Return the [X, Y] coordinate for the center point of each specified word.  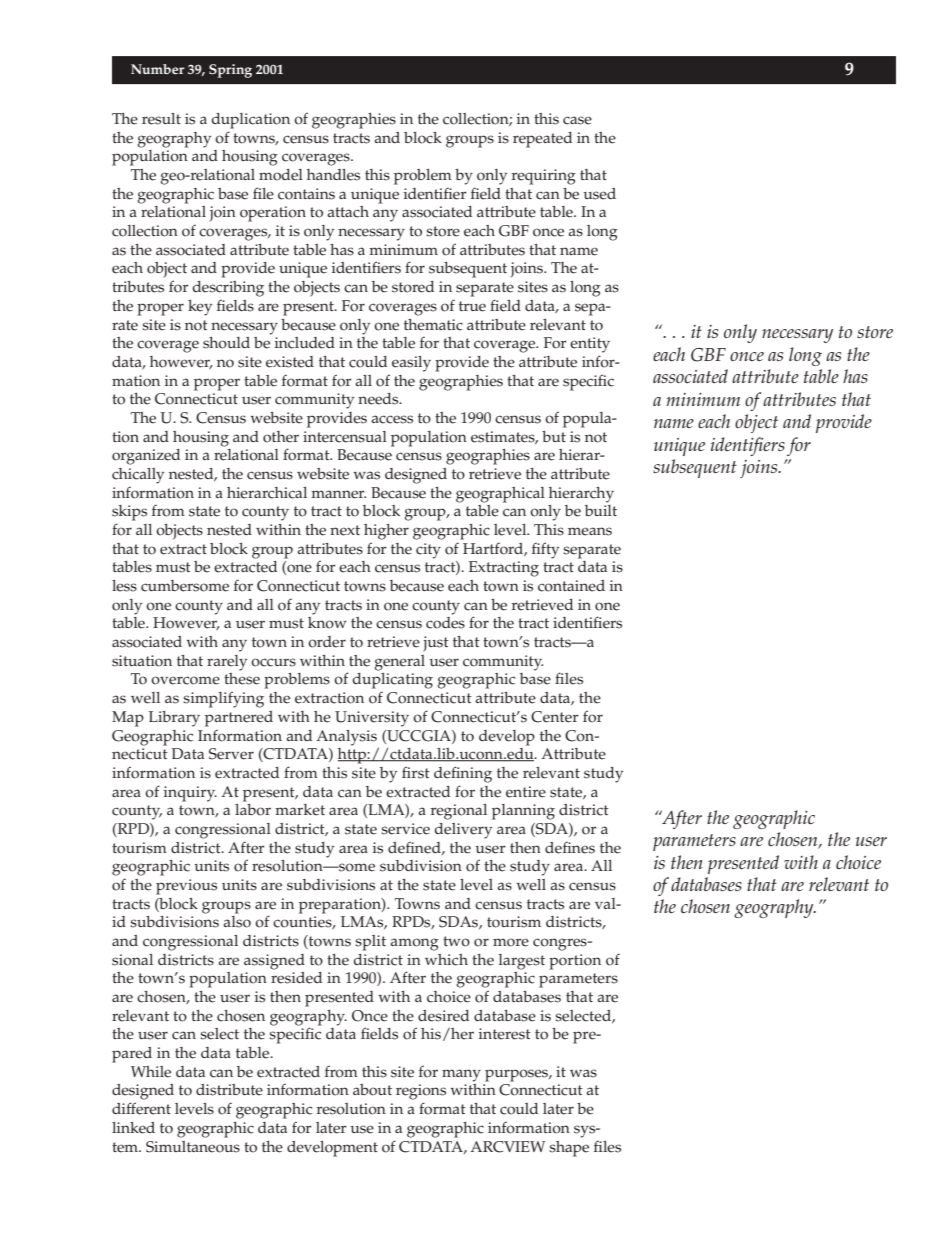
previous [186, 887]
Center [555, 717]
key [200, 308]
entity [590, 345]
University [372, 719]
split [370, 943]
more [511, 942]
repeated [542, 140]
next [345, 530]
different [141, 1108]
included [305, 343]
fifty [545, 550]
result [161, 119]
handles [333, 175]
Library [174, 719]
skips [129, 513]
